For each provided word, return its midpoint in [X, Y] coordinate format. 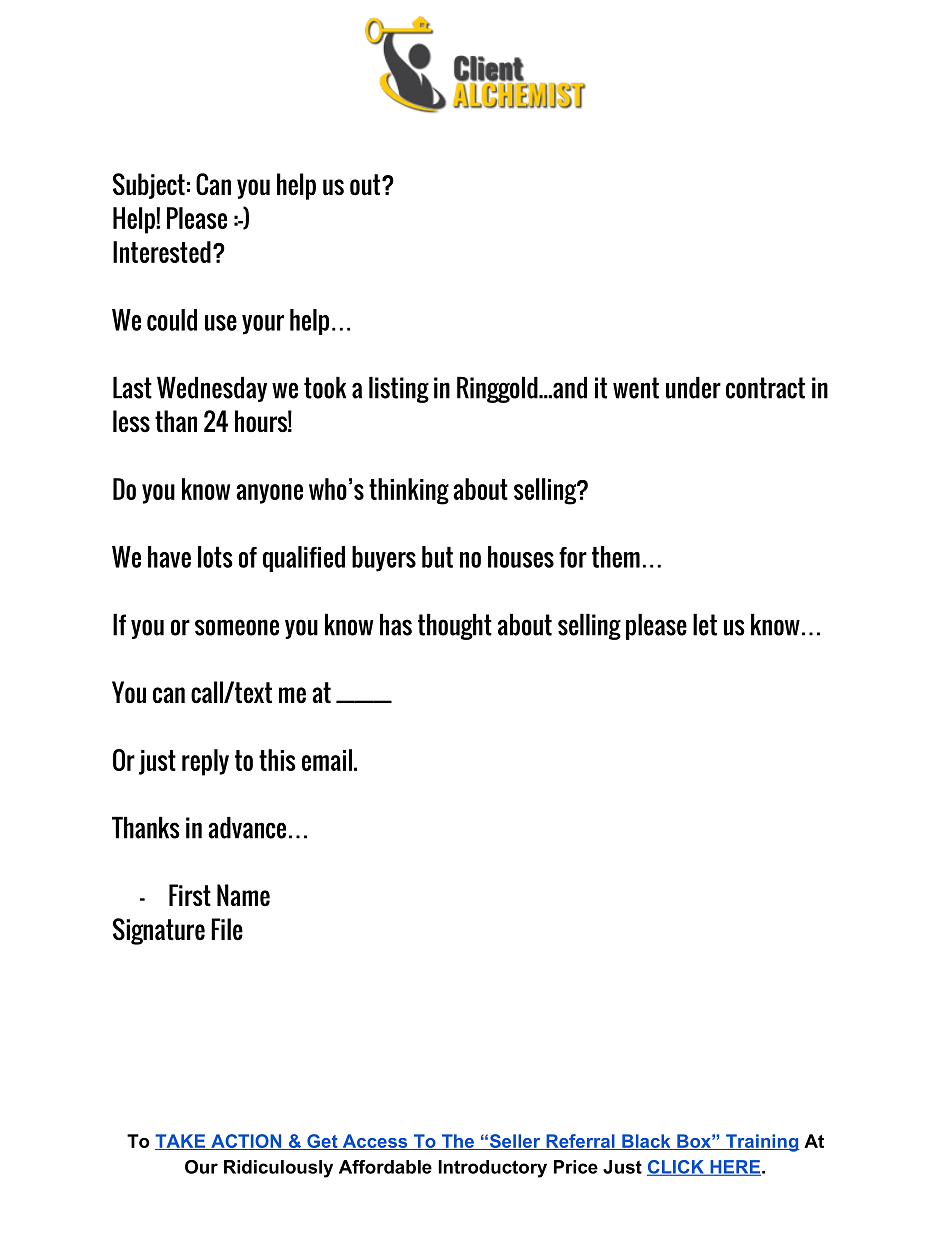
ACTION [246, 1142]
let [705, 624]
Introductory [492, 1169]
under [693, 388]
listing [399, 389]
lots [215, 557]
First [190, 895]
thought [455, 626]
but [437, 557]
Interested [162, 252]
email [327, 760]
